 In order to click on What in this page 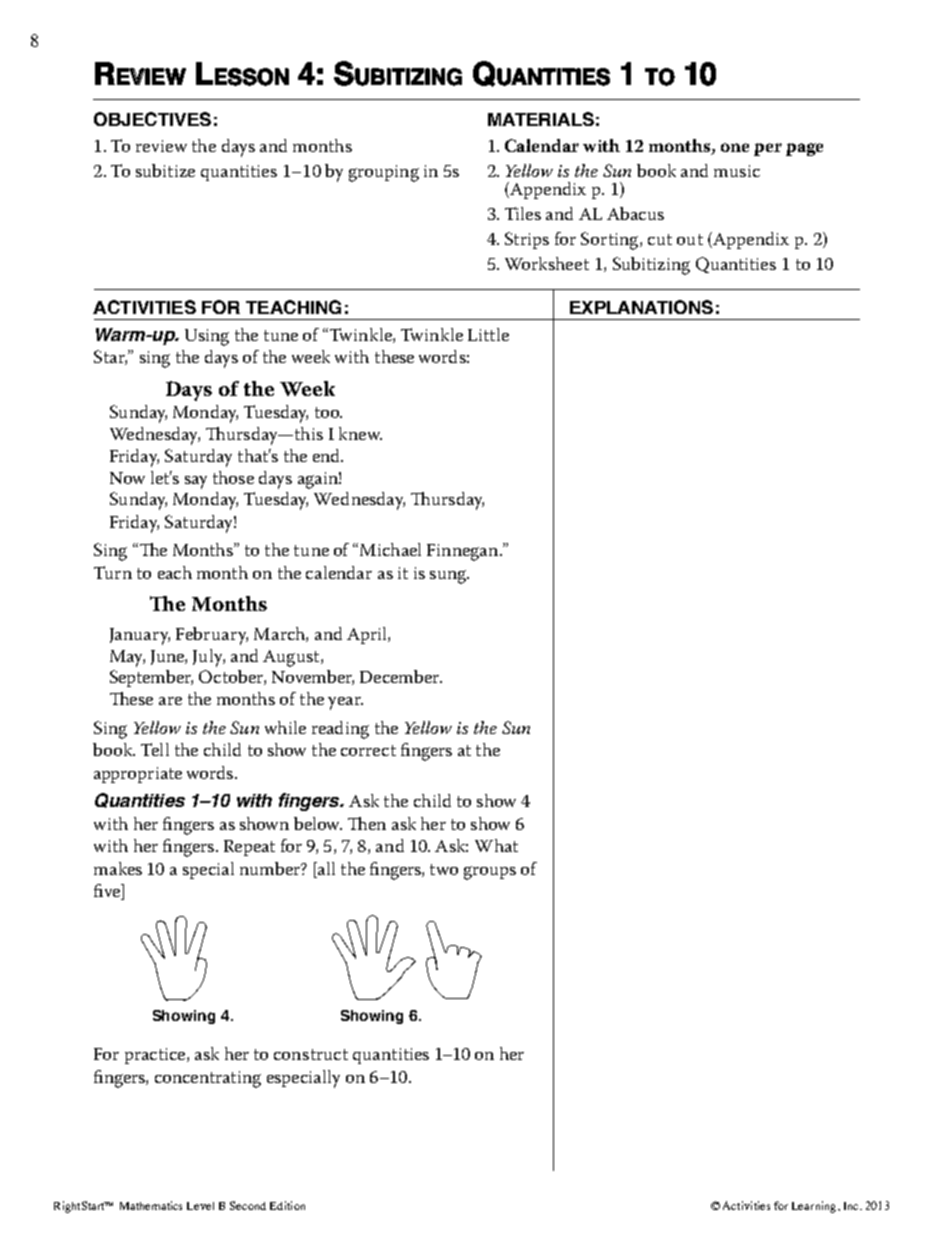, I will do `click(496, 845)`.
